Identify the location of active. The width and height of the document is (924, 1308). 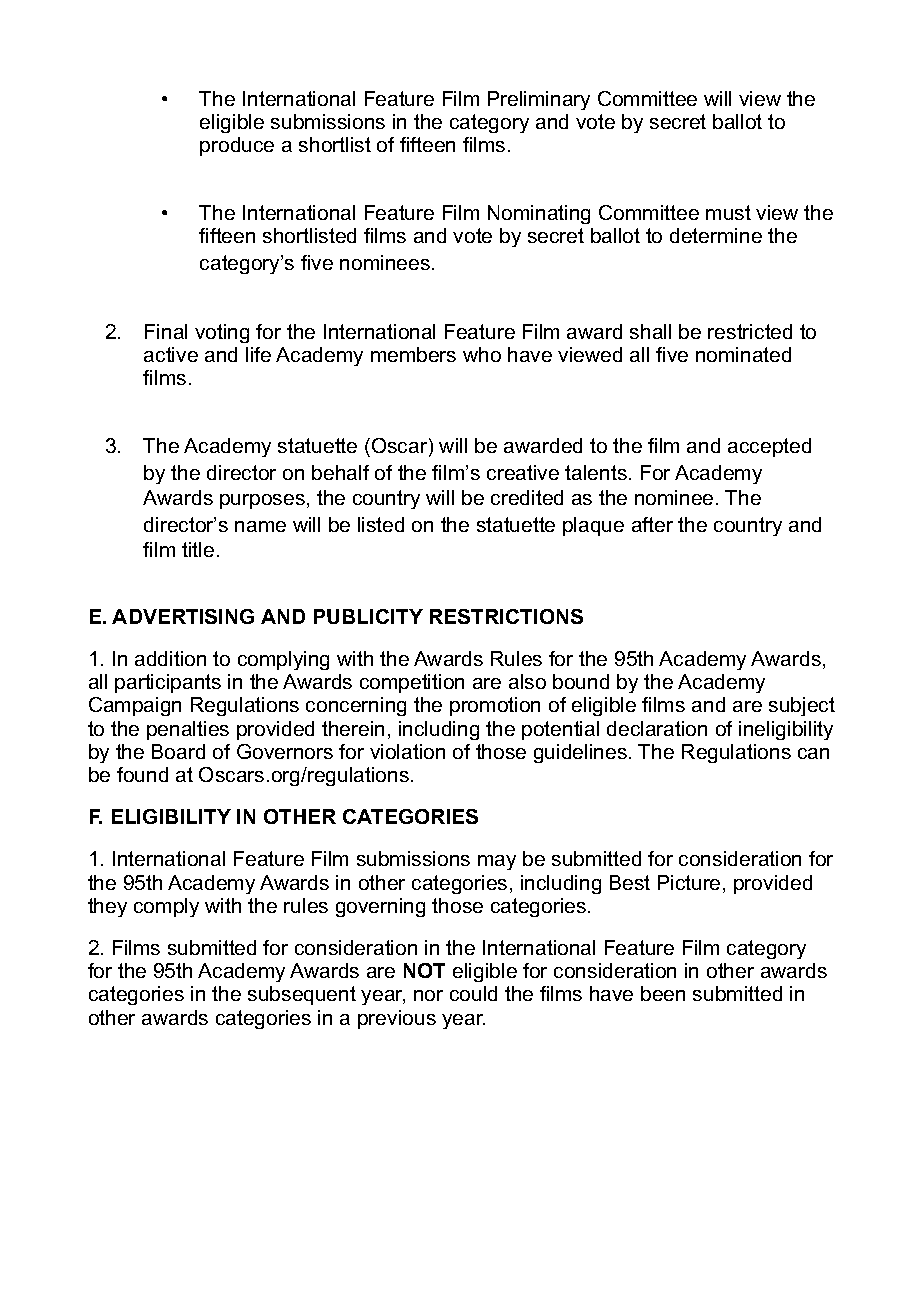
(171, 354).
